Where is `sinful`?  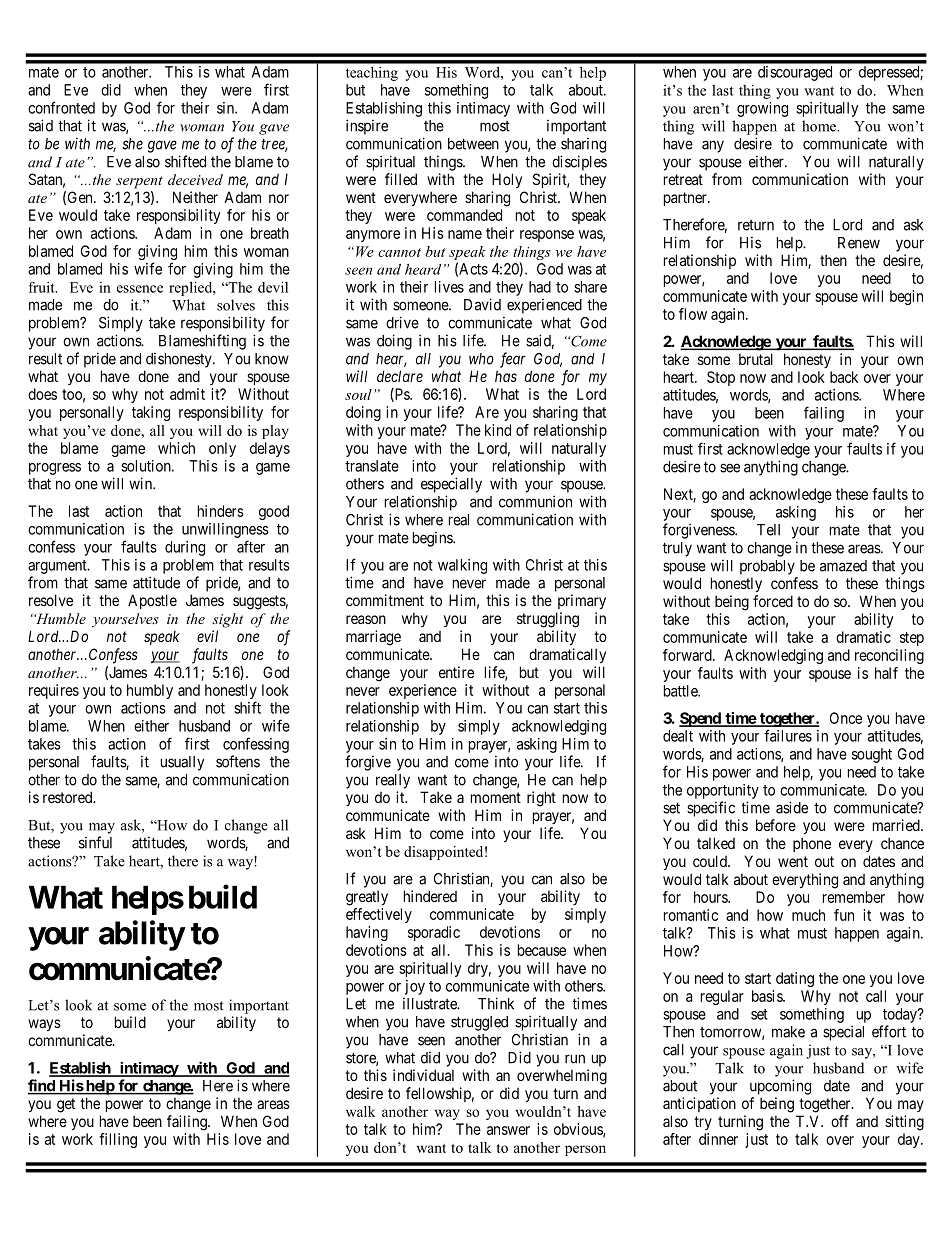
sinful is located at coordinates (95, 842).
